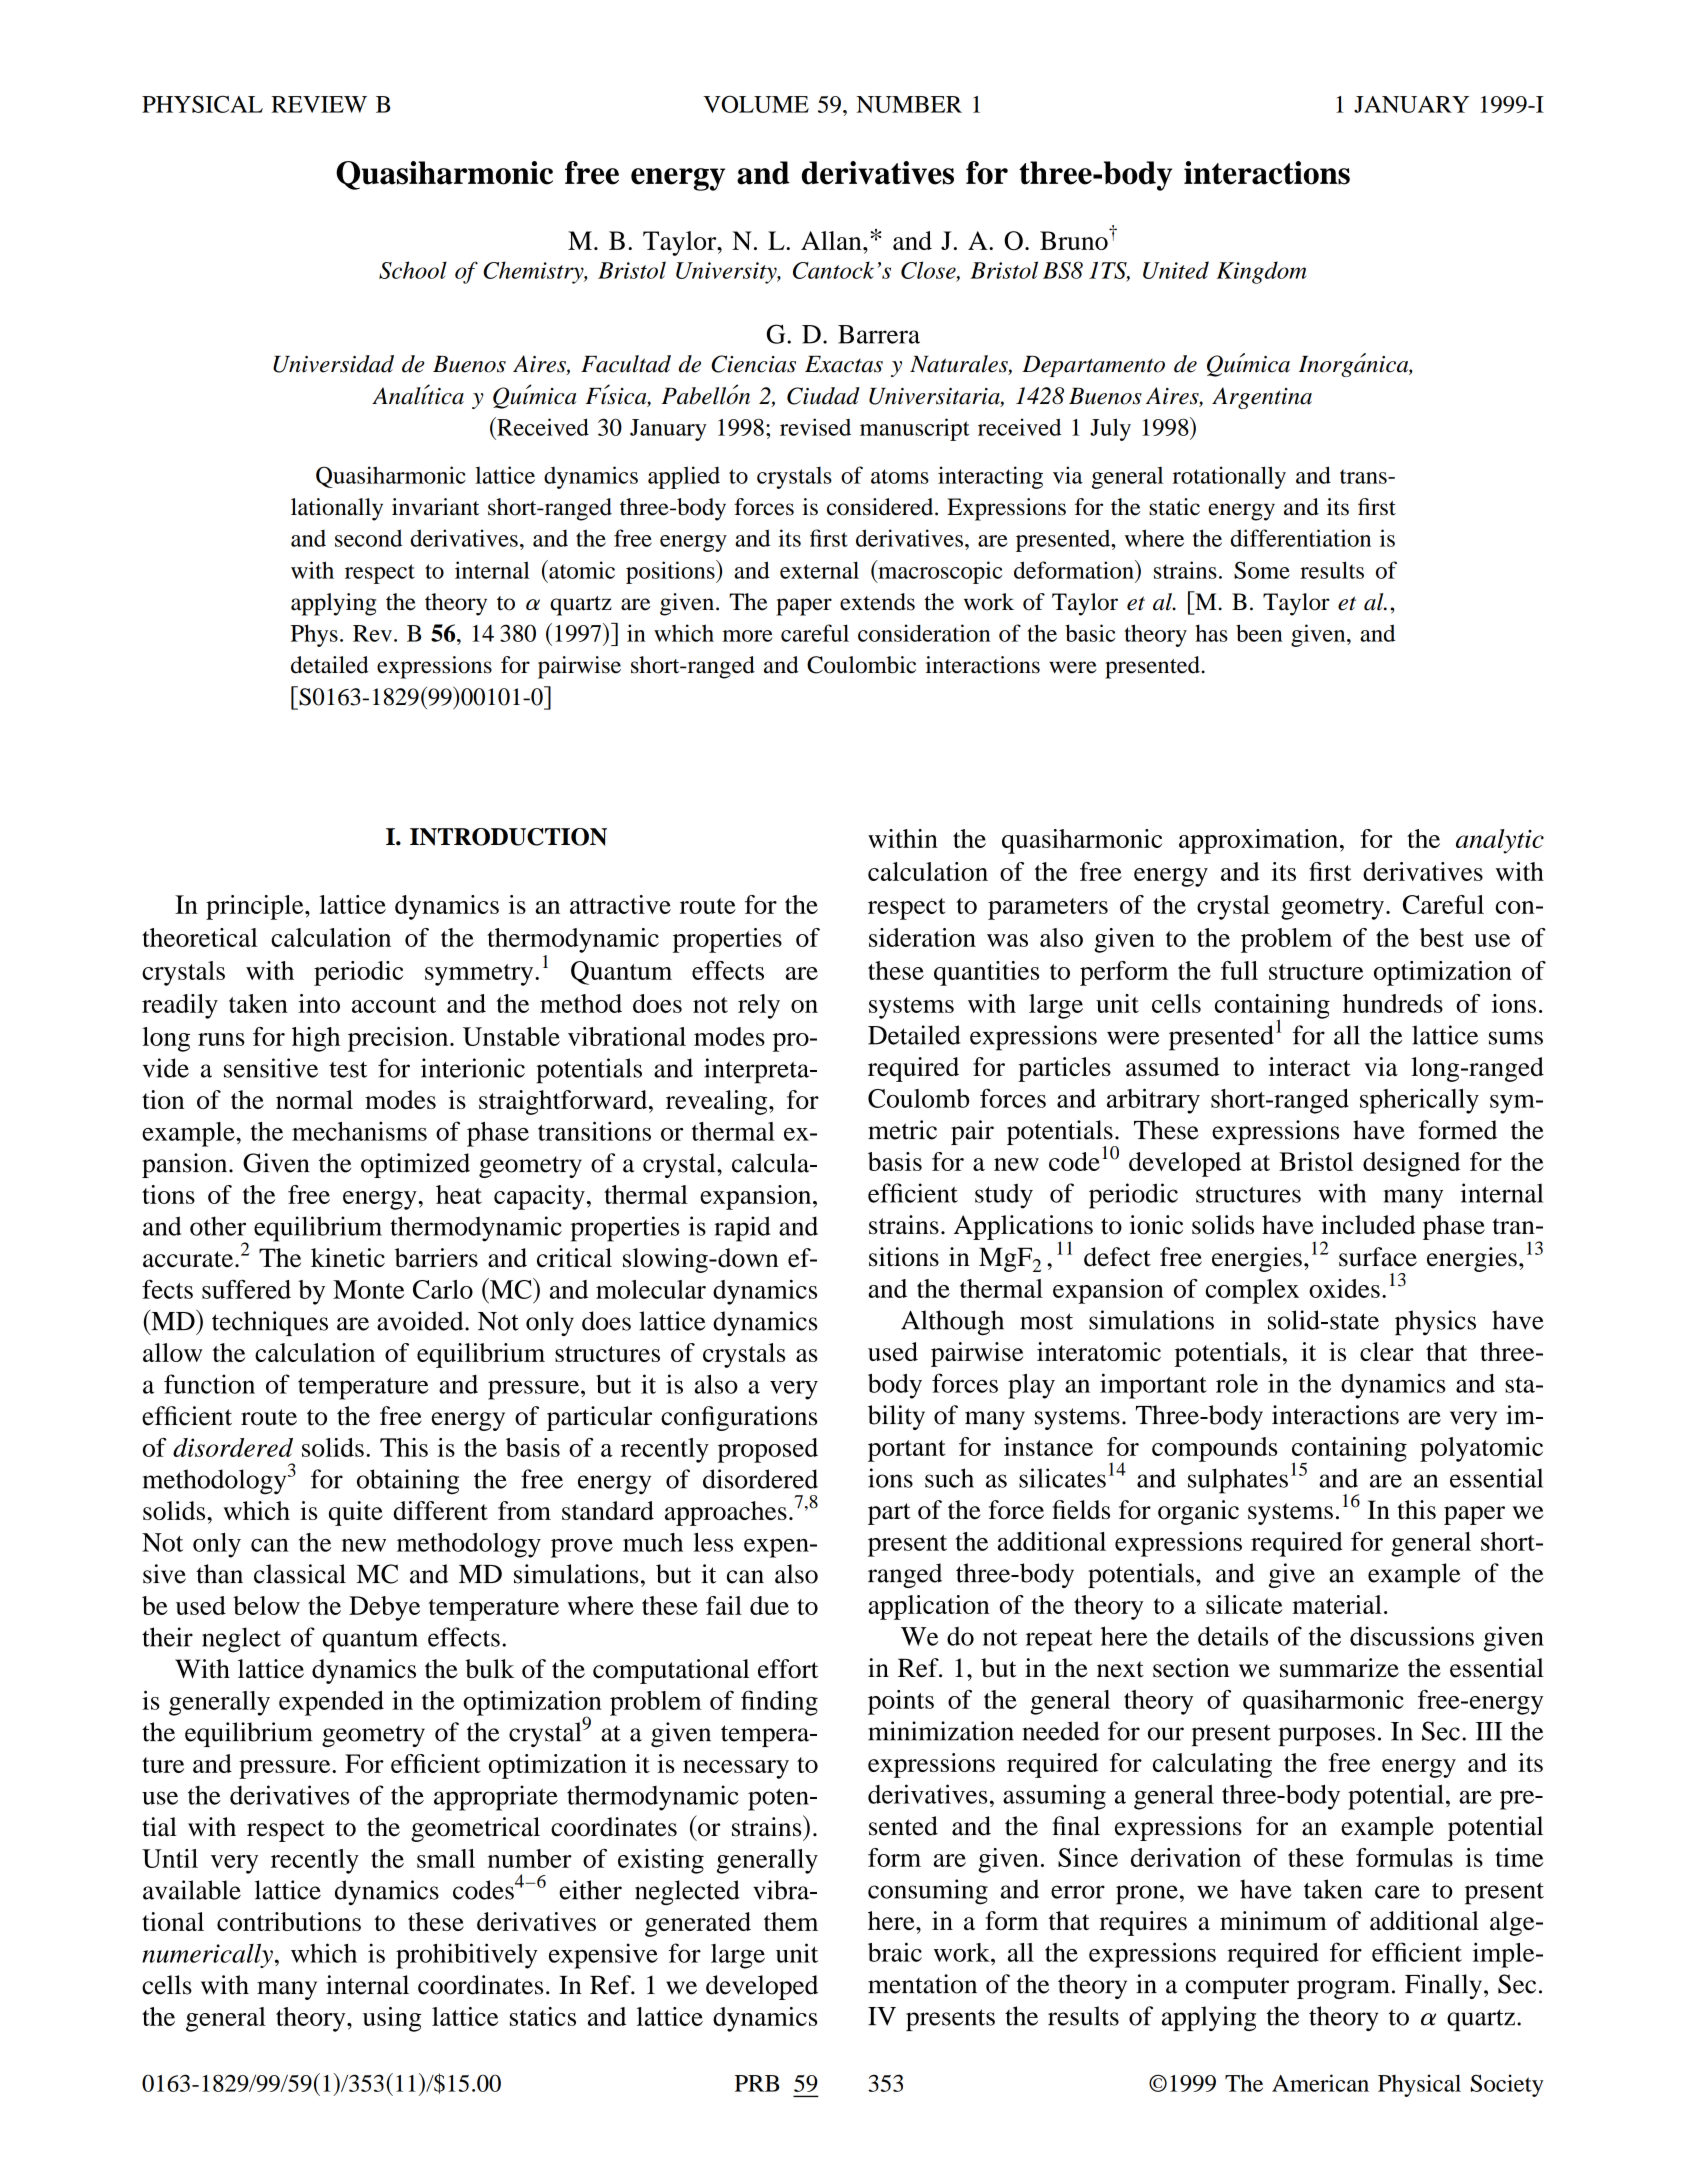  I want to click on best, so click(1442, 937).
